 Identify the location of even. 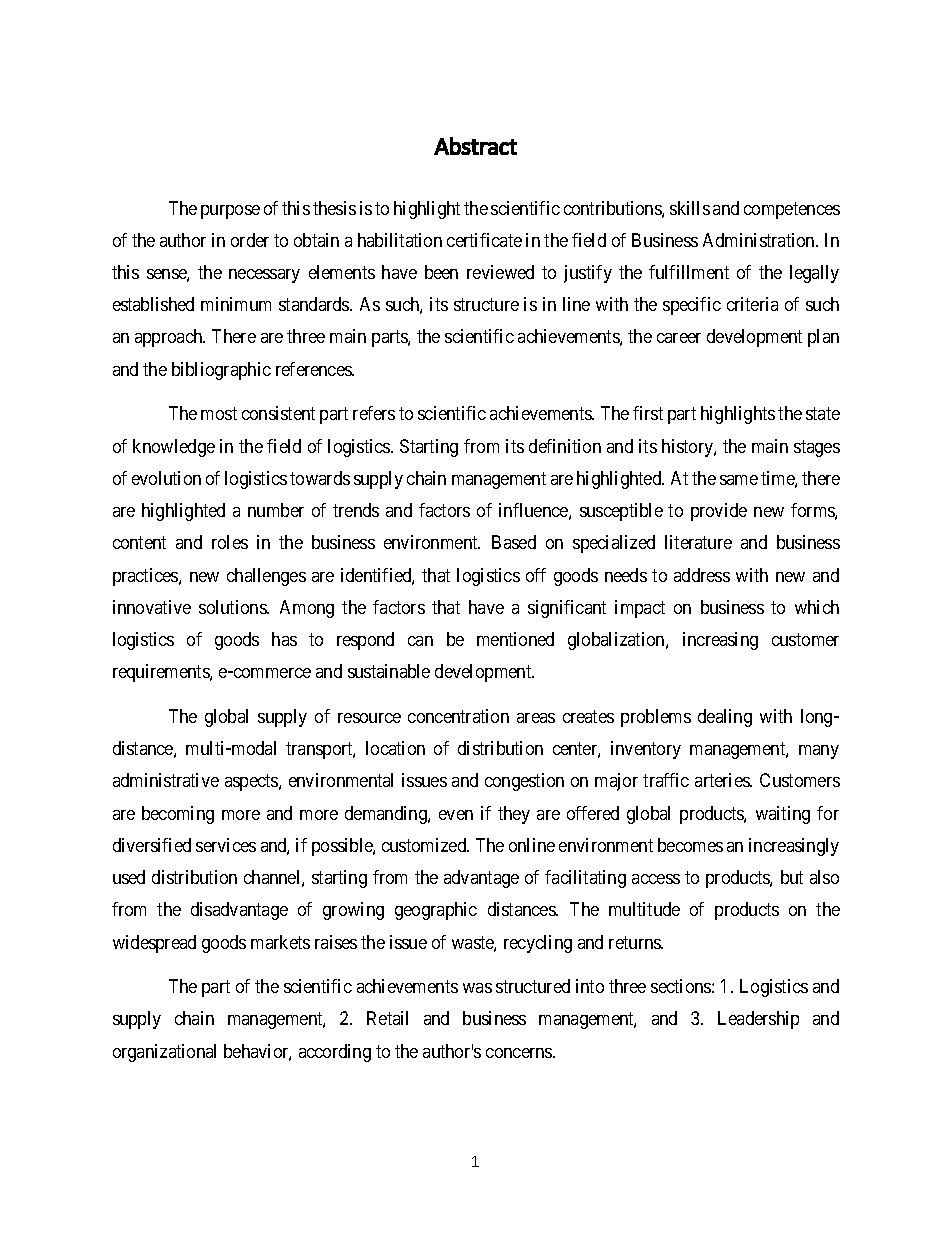
(456, 815).
